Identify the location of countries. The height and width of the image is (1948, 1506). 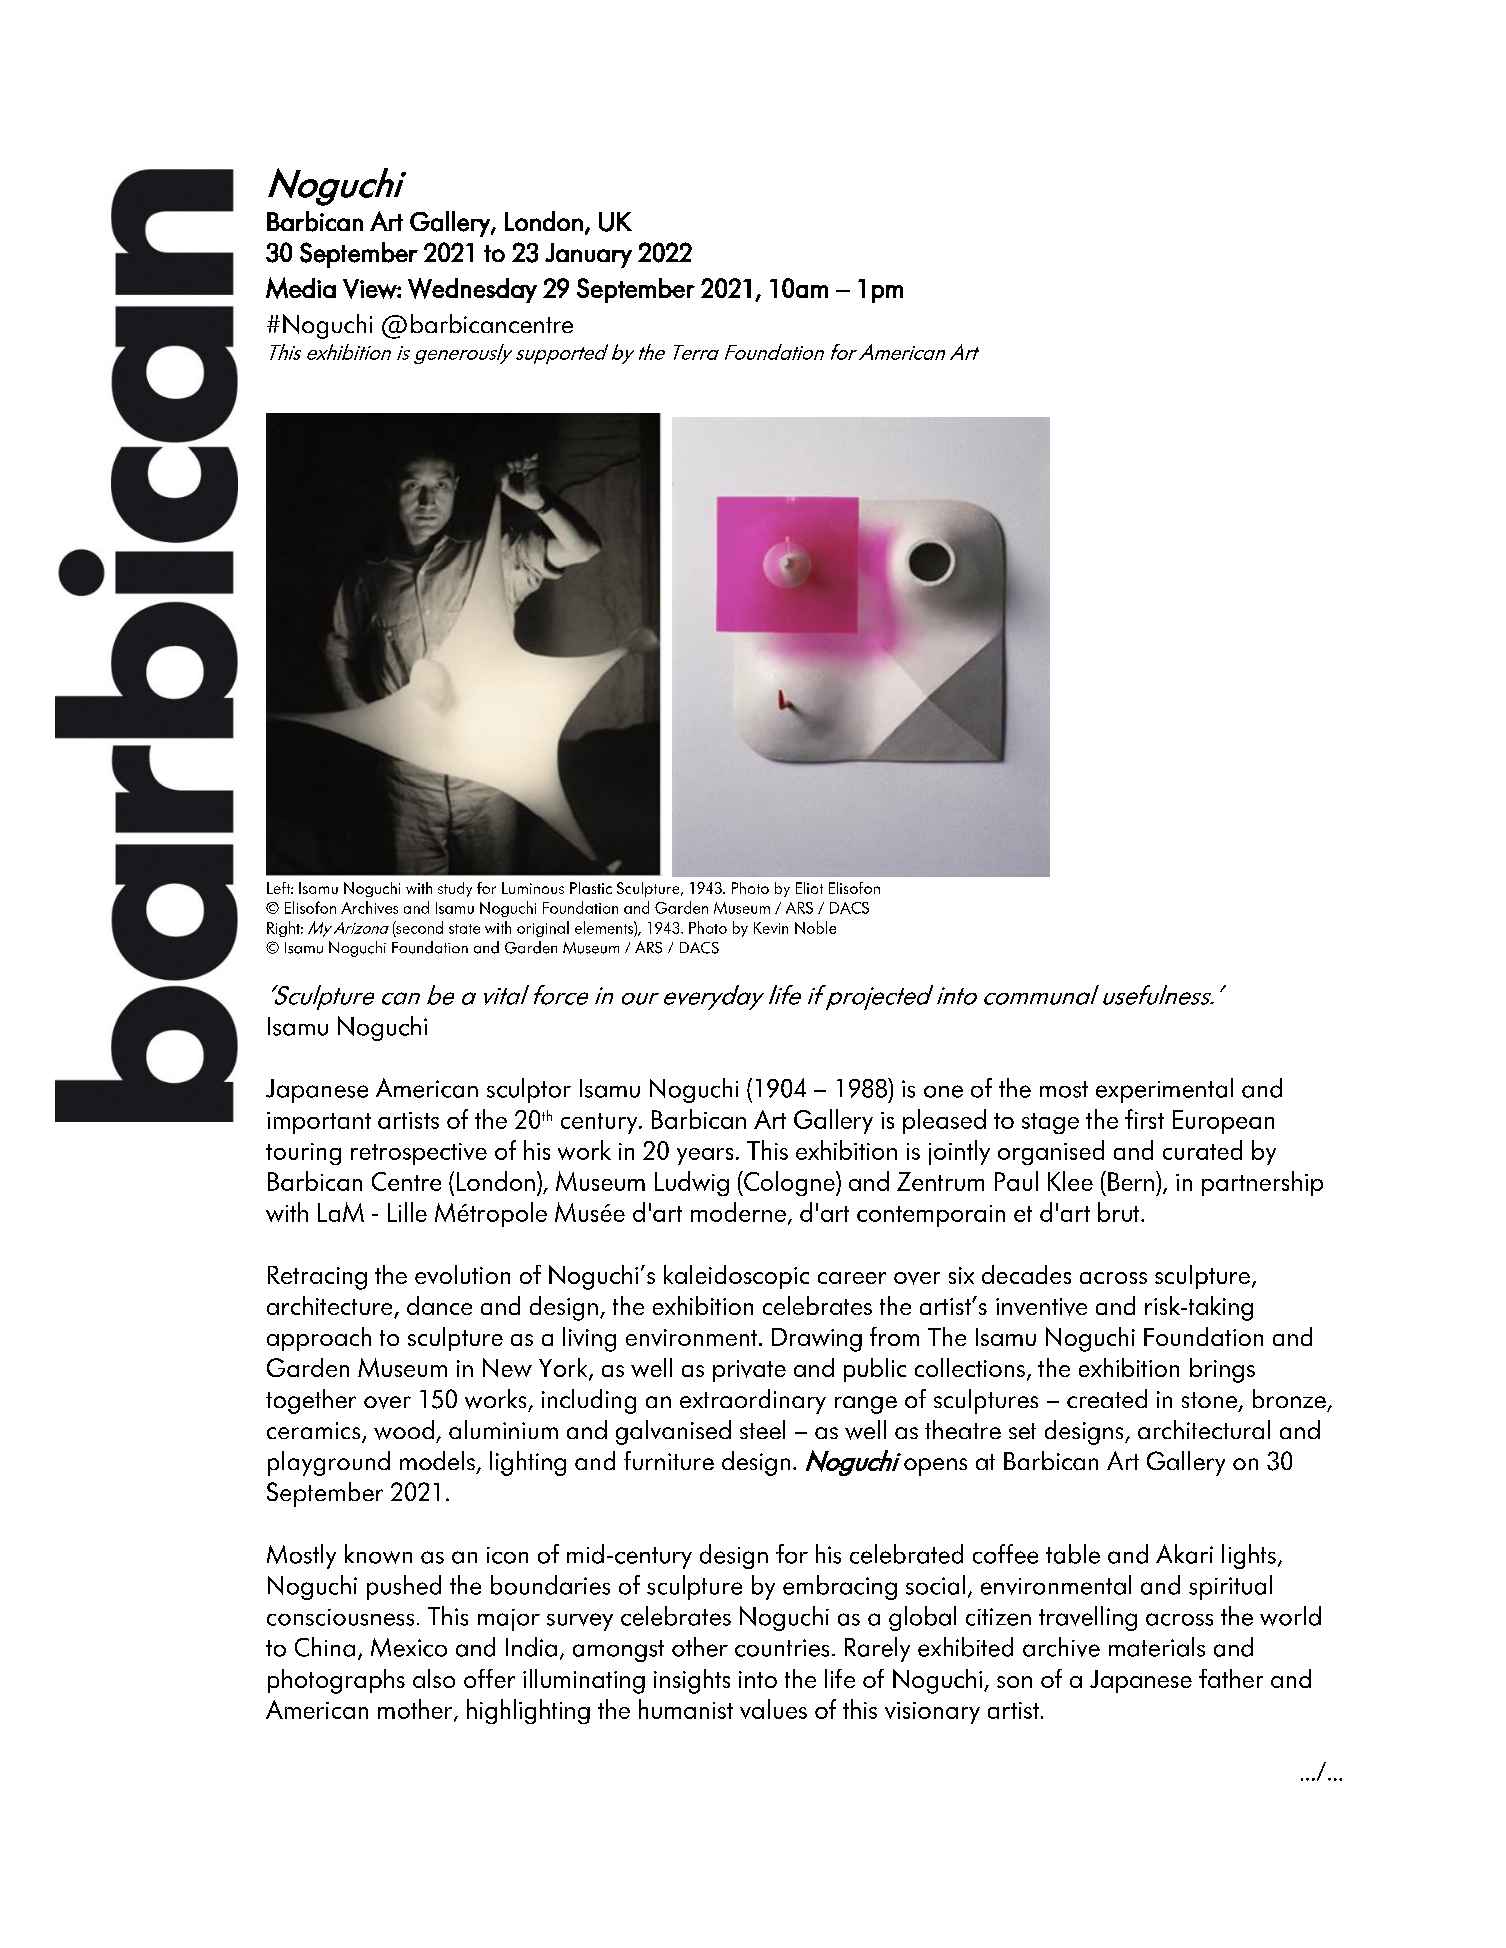
(782, 1648).
